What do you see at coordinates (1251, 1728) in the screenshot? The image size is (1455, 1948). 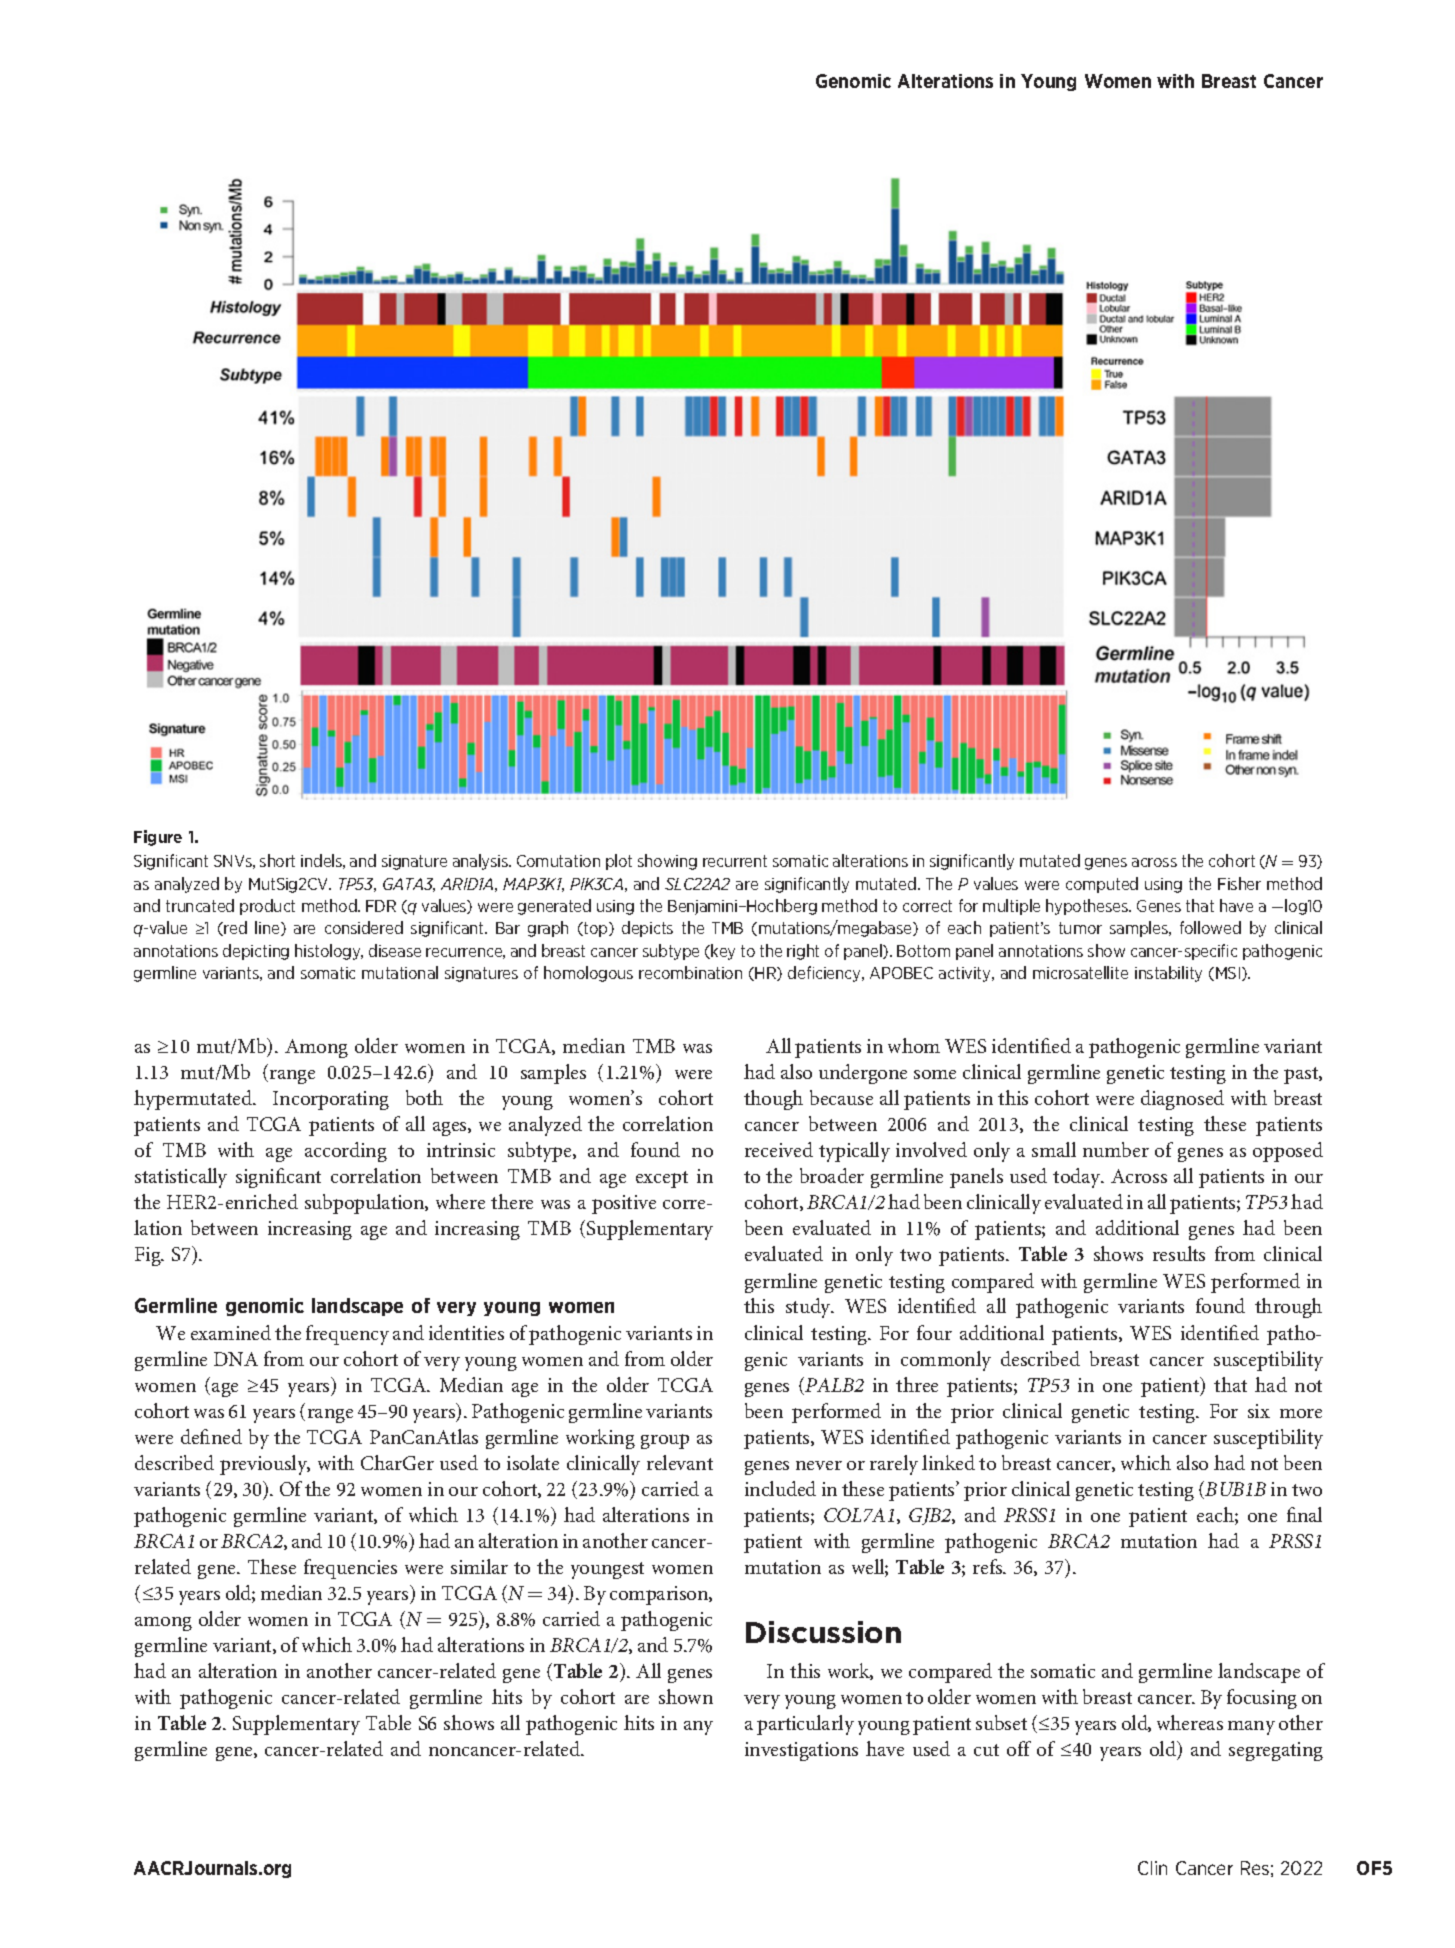 I see `many` at bounding box center [1251, 1728].
